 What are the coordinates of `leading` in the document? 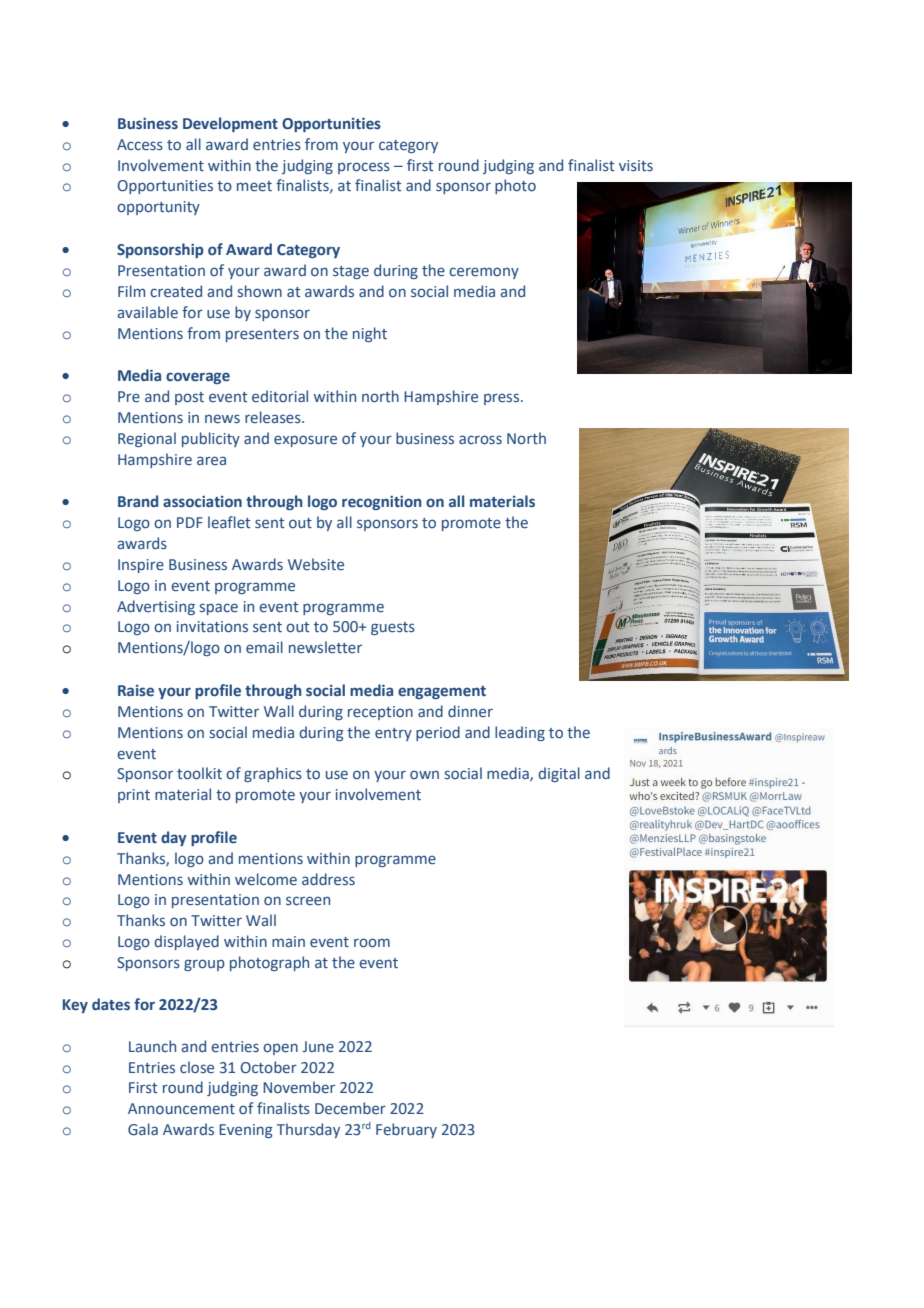 It's located at (520, 733).
